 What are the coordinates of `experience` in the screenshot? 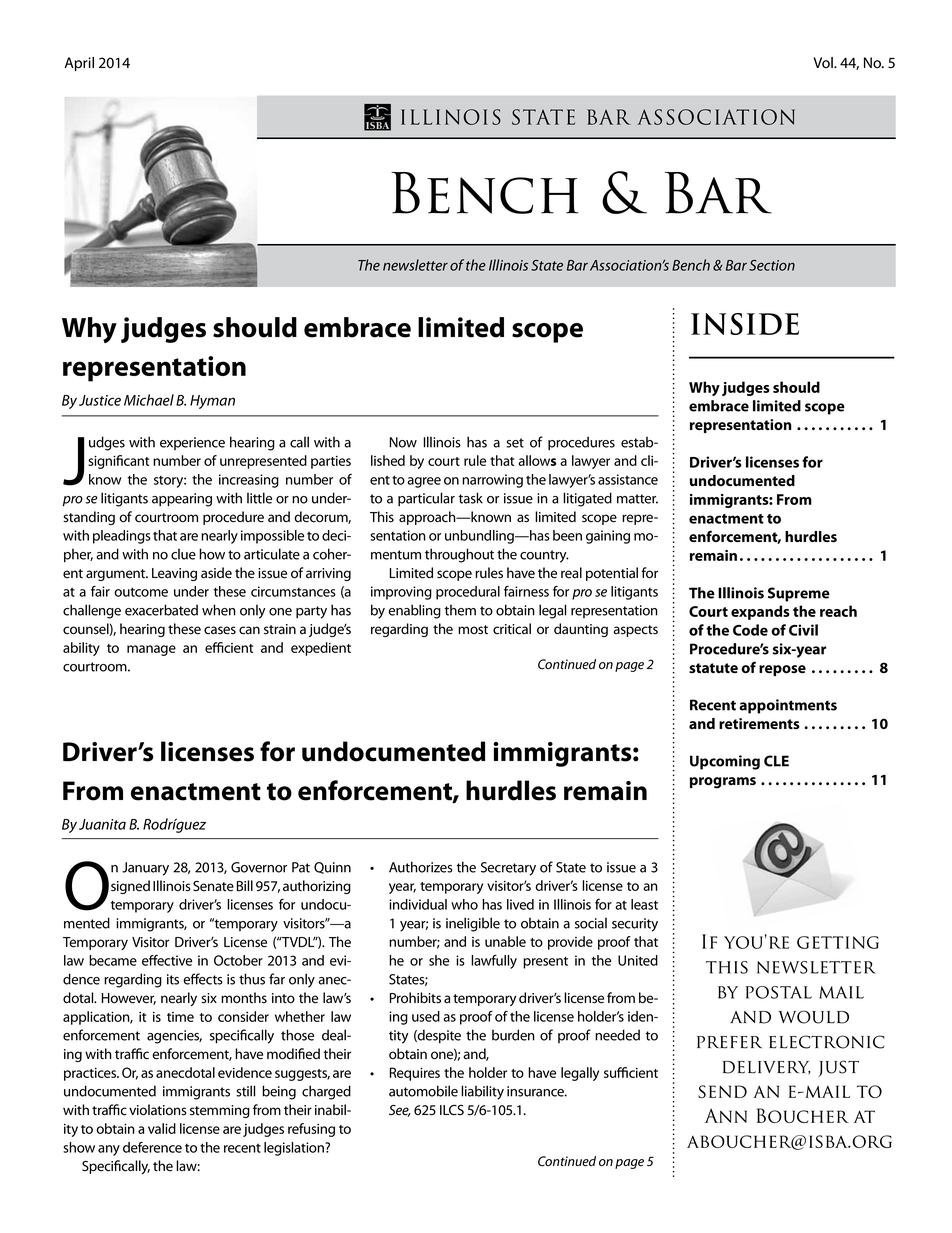 It's located at (192, 443).
